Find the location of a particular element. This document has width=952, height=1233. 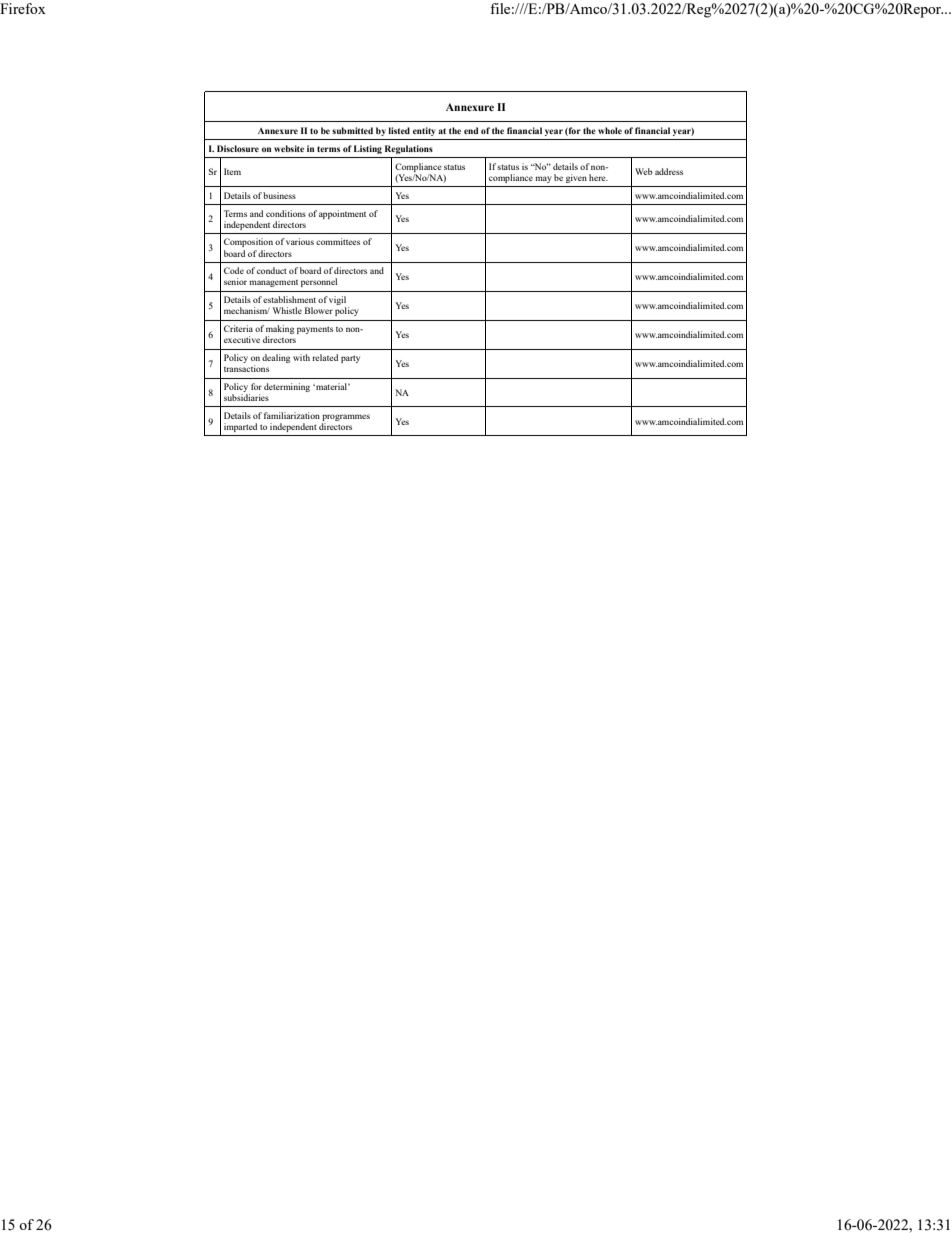

submitted is located at coordinates (352, 130).
